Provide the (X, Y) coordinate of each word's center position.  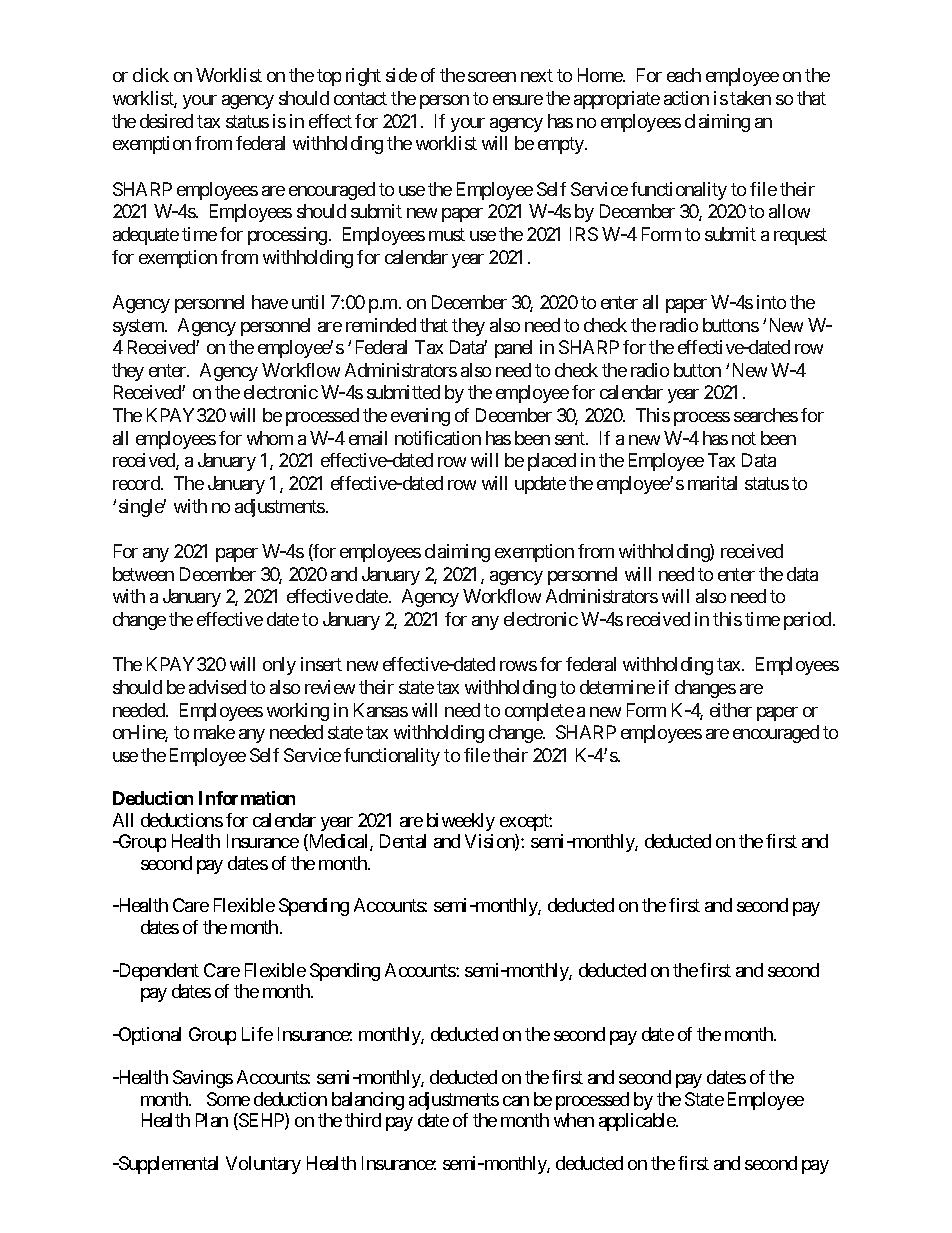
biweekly (461, 822)
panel (513, 349)
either (731, 710)
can (516, 1101)
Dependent (157, 972)
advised (217, 687)
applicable (638, 1122)
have (270, 302)
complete (539, 712)
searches (766, 415)
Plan (212, 1120)
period (807, 621)
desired (166, 121)
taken (750, 98)
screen (492, 77)
